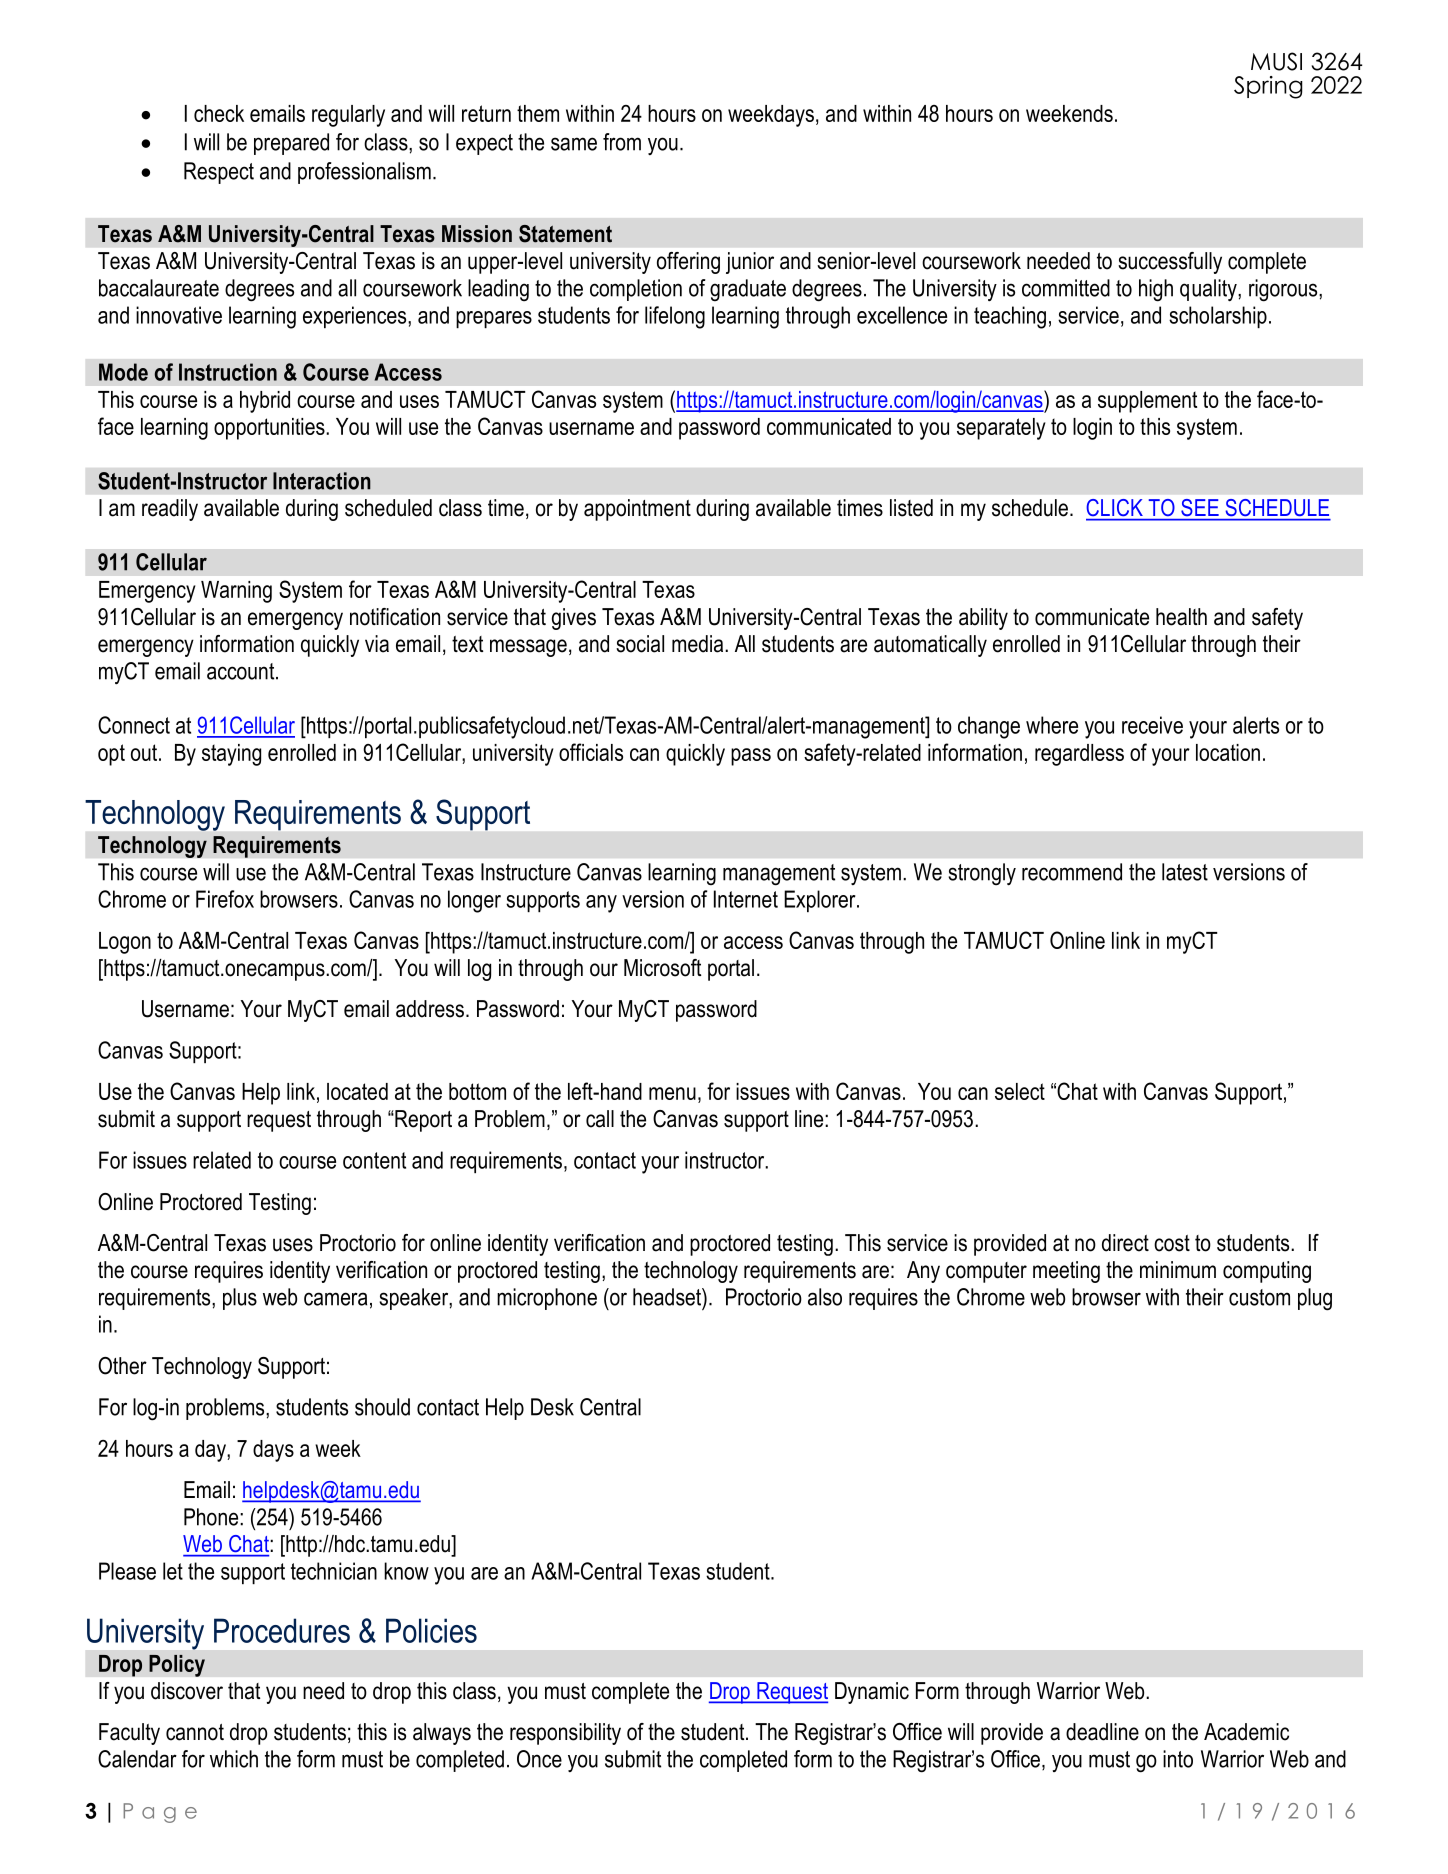 The image size is (1448, 1874). I want to click on media, so click(699, 644).
